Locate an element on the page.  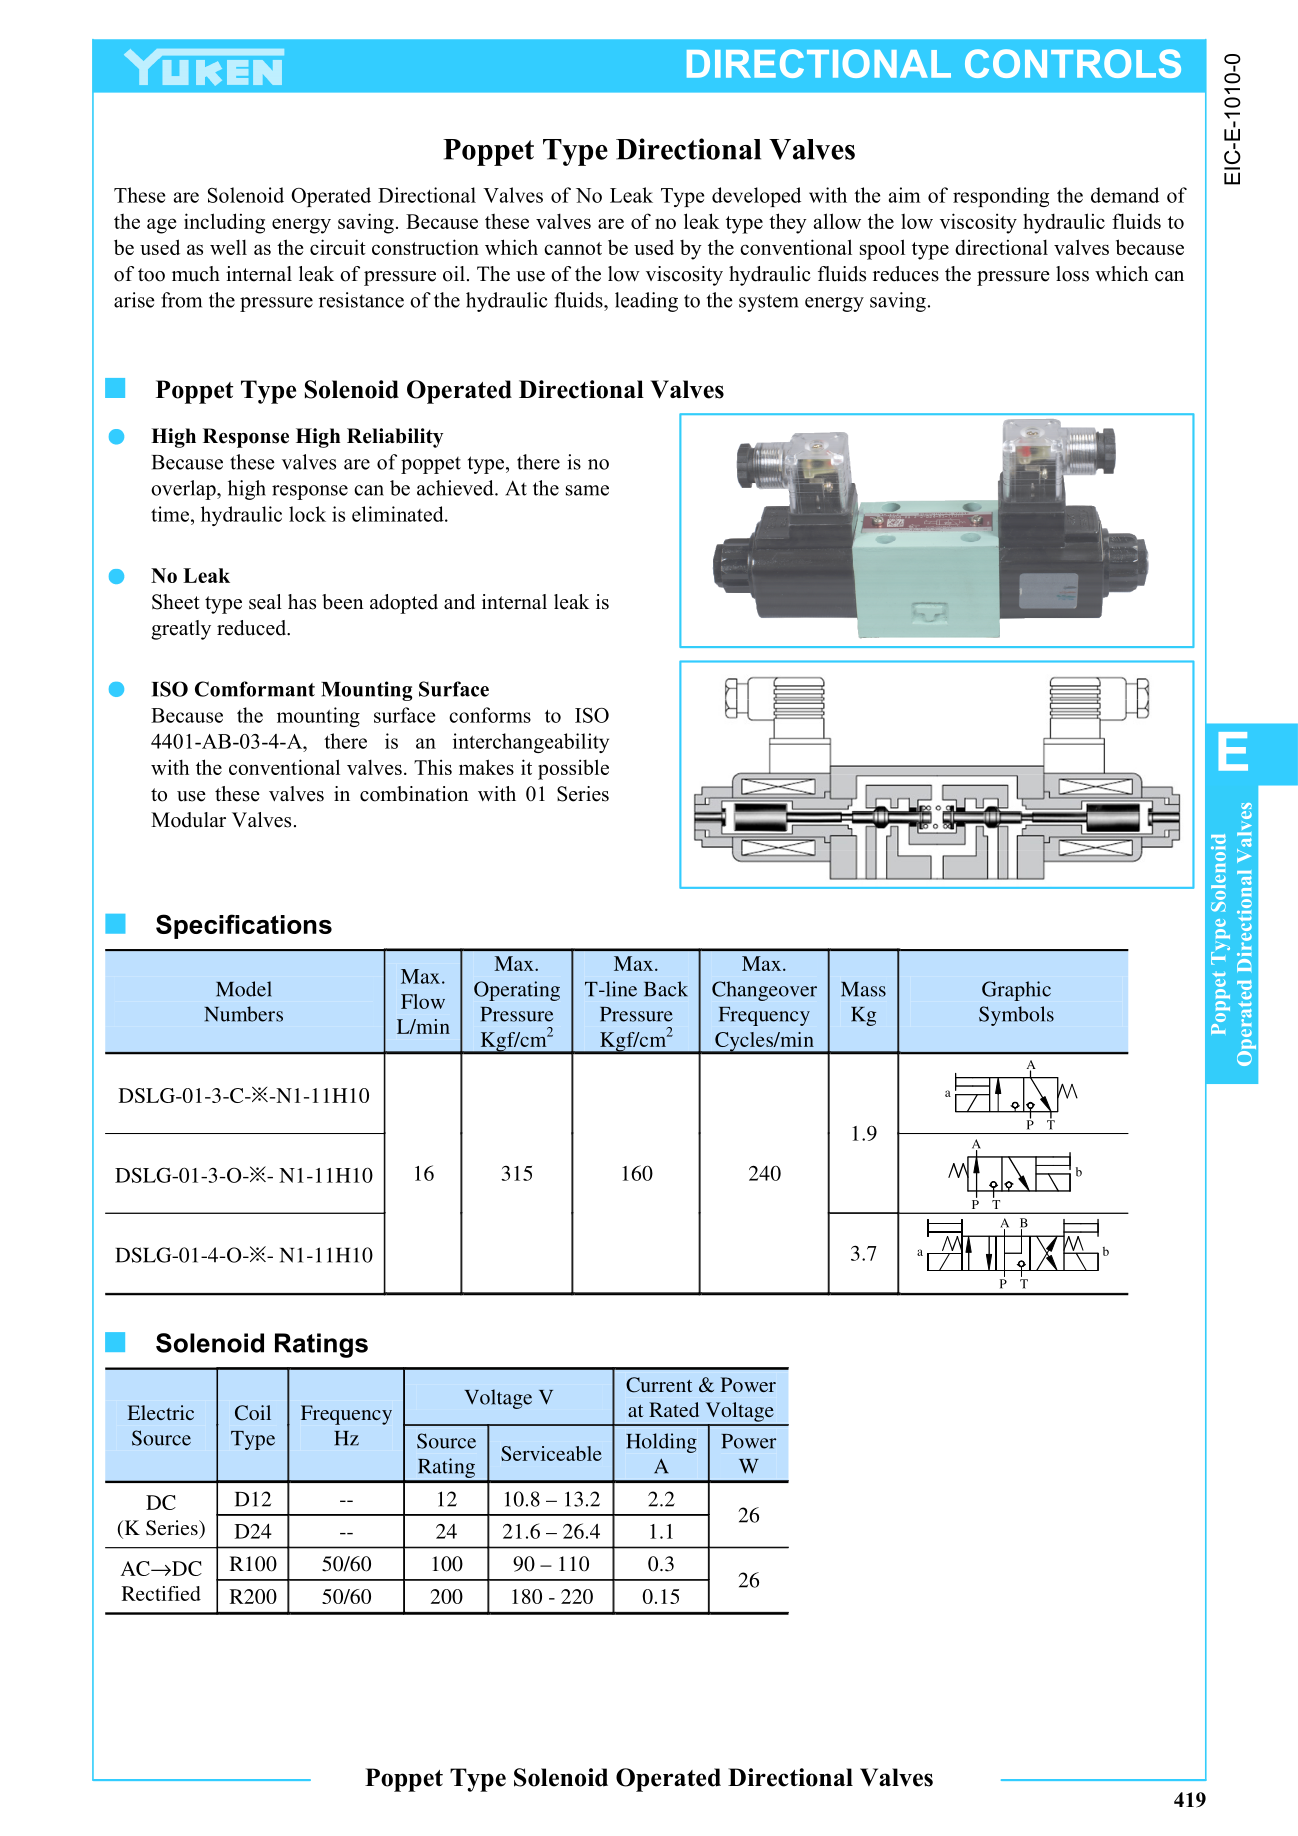
possible is located at coordinates (573, 769).
